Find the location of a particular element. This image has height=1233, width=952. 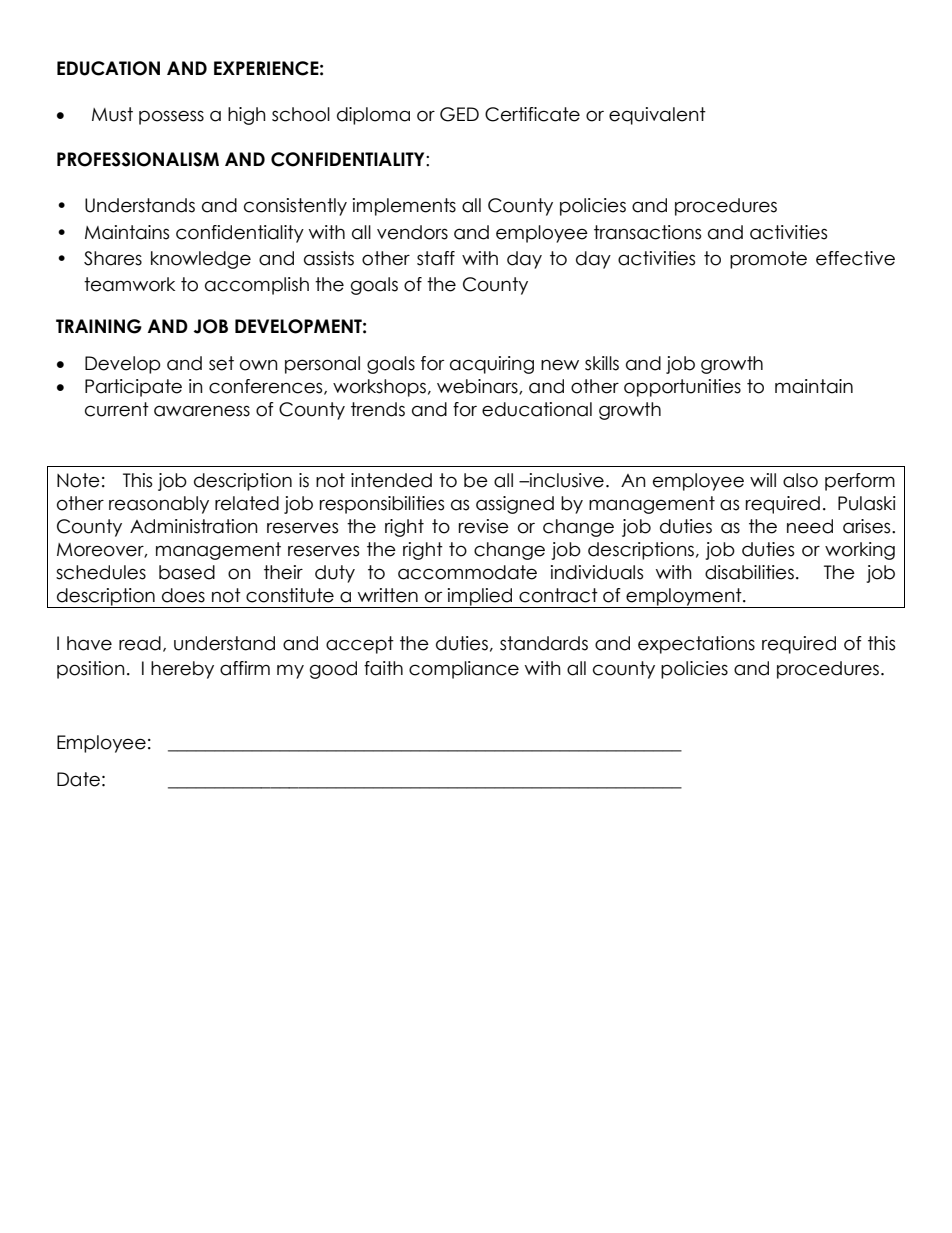

reasonably is located at coordinates (159, 505).
